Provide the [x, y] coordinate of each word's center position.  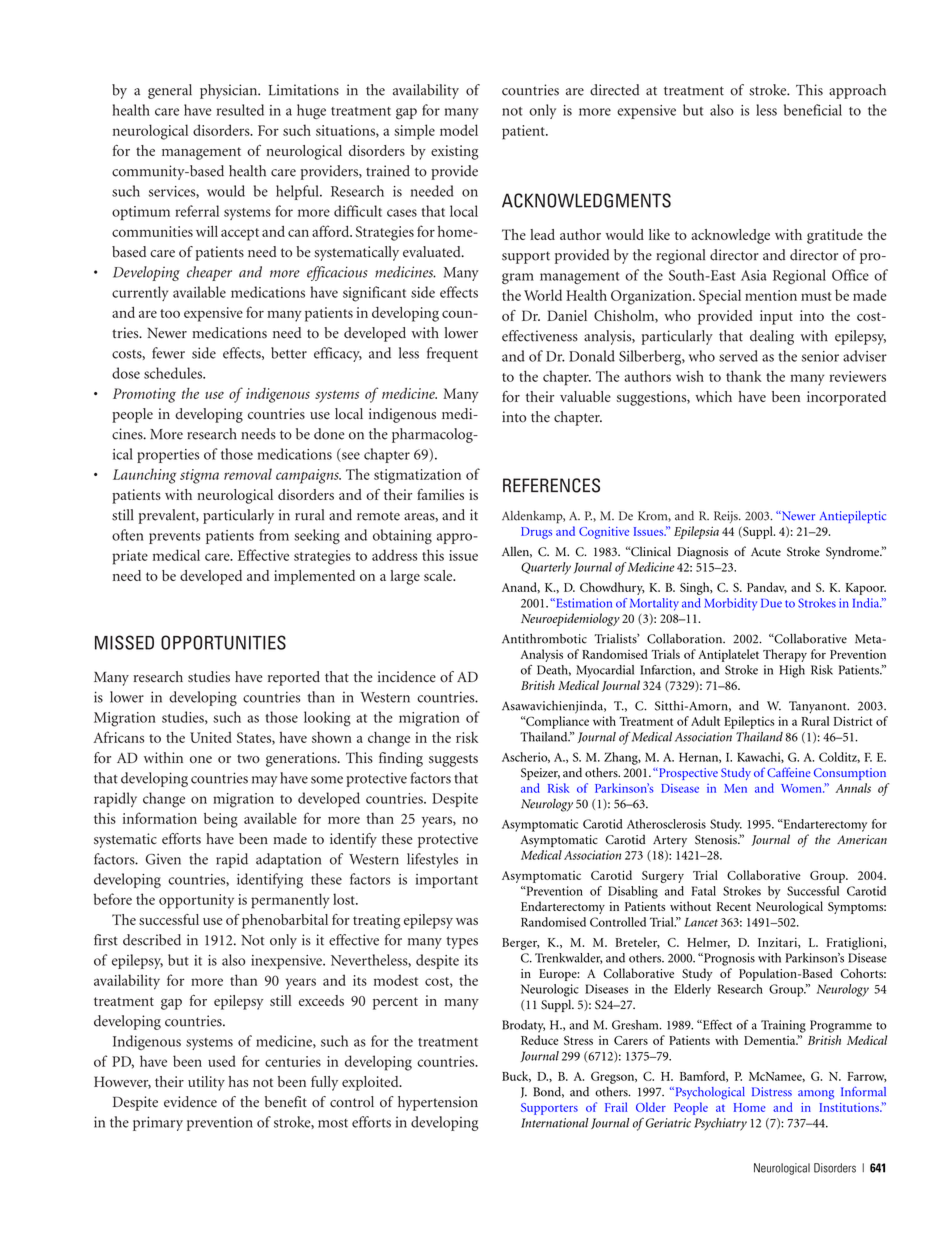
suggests [453, 760]
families [440, 494]
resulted [240, 110]
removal [248, 474]
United [211, 737]
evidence [190, 1101]
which [714, 396]
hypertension [438, 1103]
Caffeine [789, 772]
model [459, 130]
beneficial [813, 110]
